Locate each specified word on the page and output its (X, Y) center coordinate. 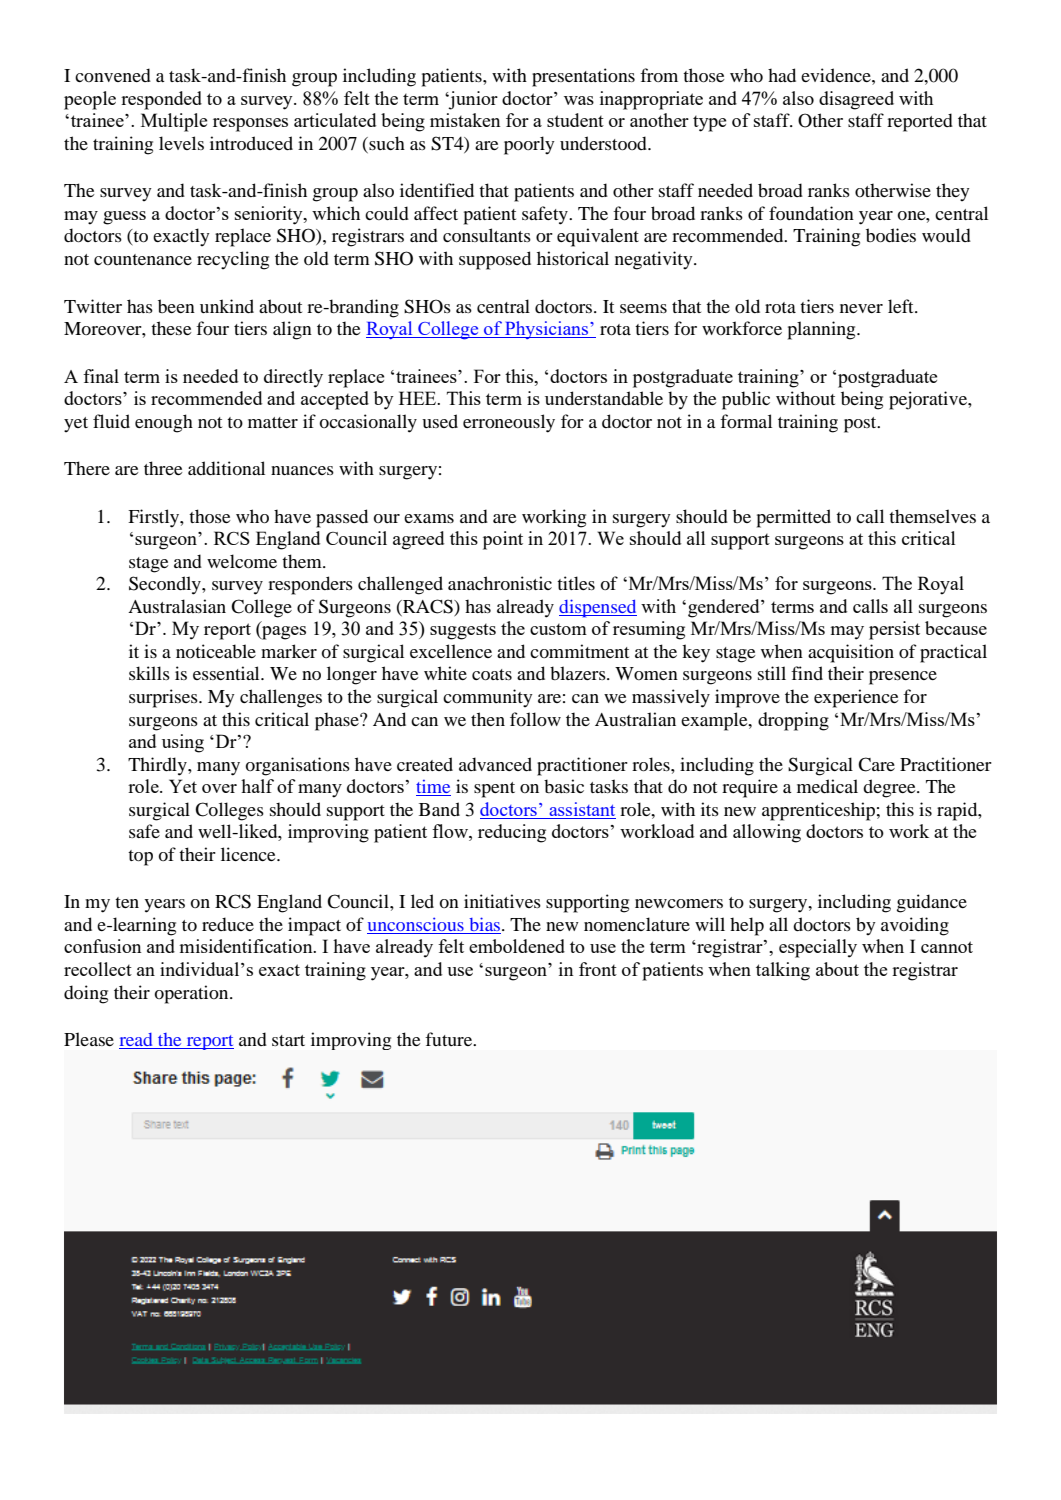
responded (161, 100)
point (503, 540)
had (782, 75)
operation (192, 994)
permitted (794, 518)
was (579, 100)
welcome (242, 561)
